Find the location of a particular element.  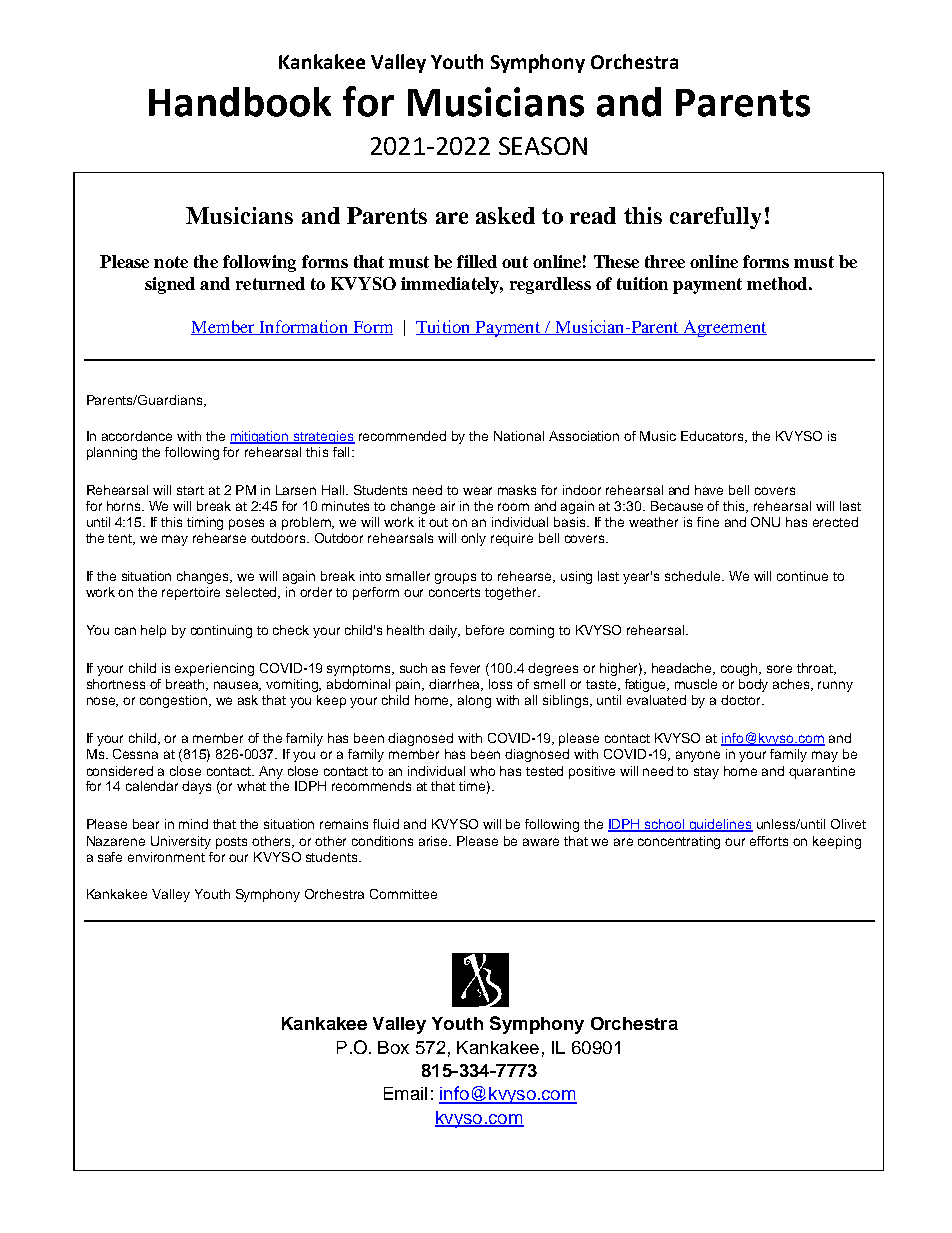

Box is located at coordinates (393, 1047).
